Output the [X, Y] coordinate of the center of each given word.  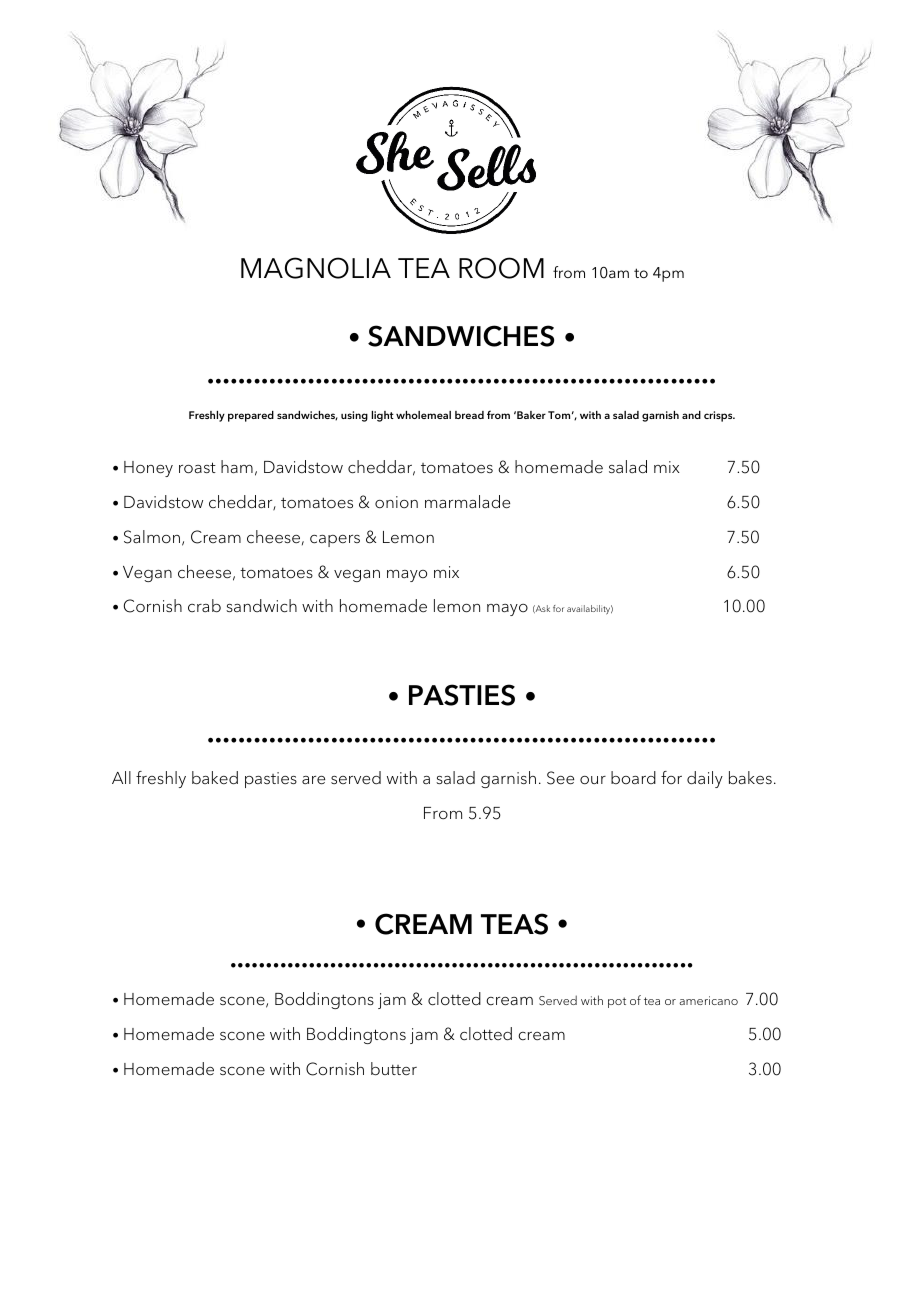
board [633, 777]
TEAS [514, 924]
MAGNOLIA [316, 268]
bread [469, 415]
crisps [719, 416]
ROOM [501, 268]
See [560, 778]
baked [215, 778]
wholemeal [423, 415]
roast [197, 468]
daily [705, 779]
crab [204, 606]
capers [335, 541]
